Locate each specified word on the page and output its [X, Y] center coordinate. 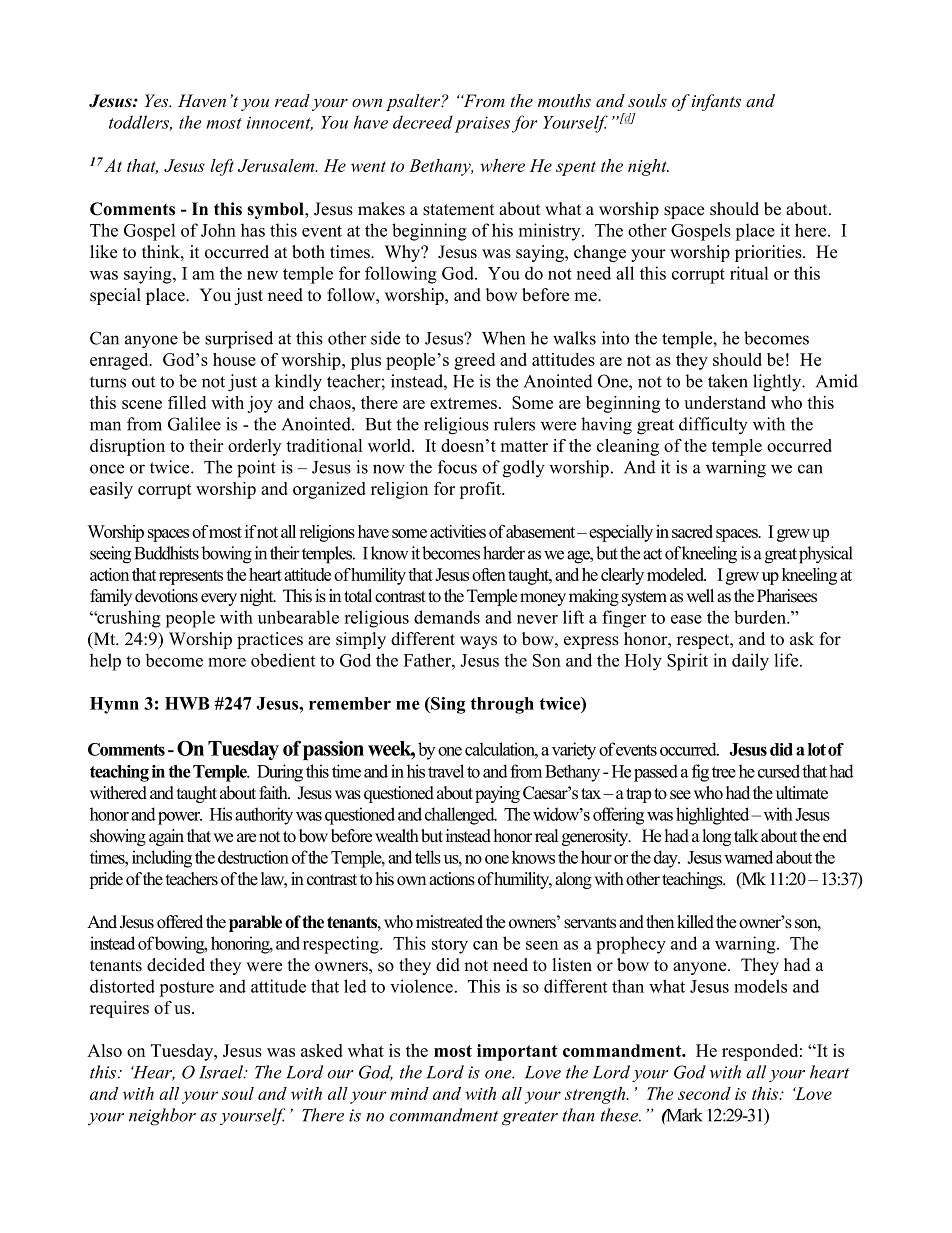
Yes [158, 100]
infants [716, 102]
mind [410, 1093]
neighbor [162, 1117]
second [704, 1093]
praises [482, 124]
